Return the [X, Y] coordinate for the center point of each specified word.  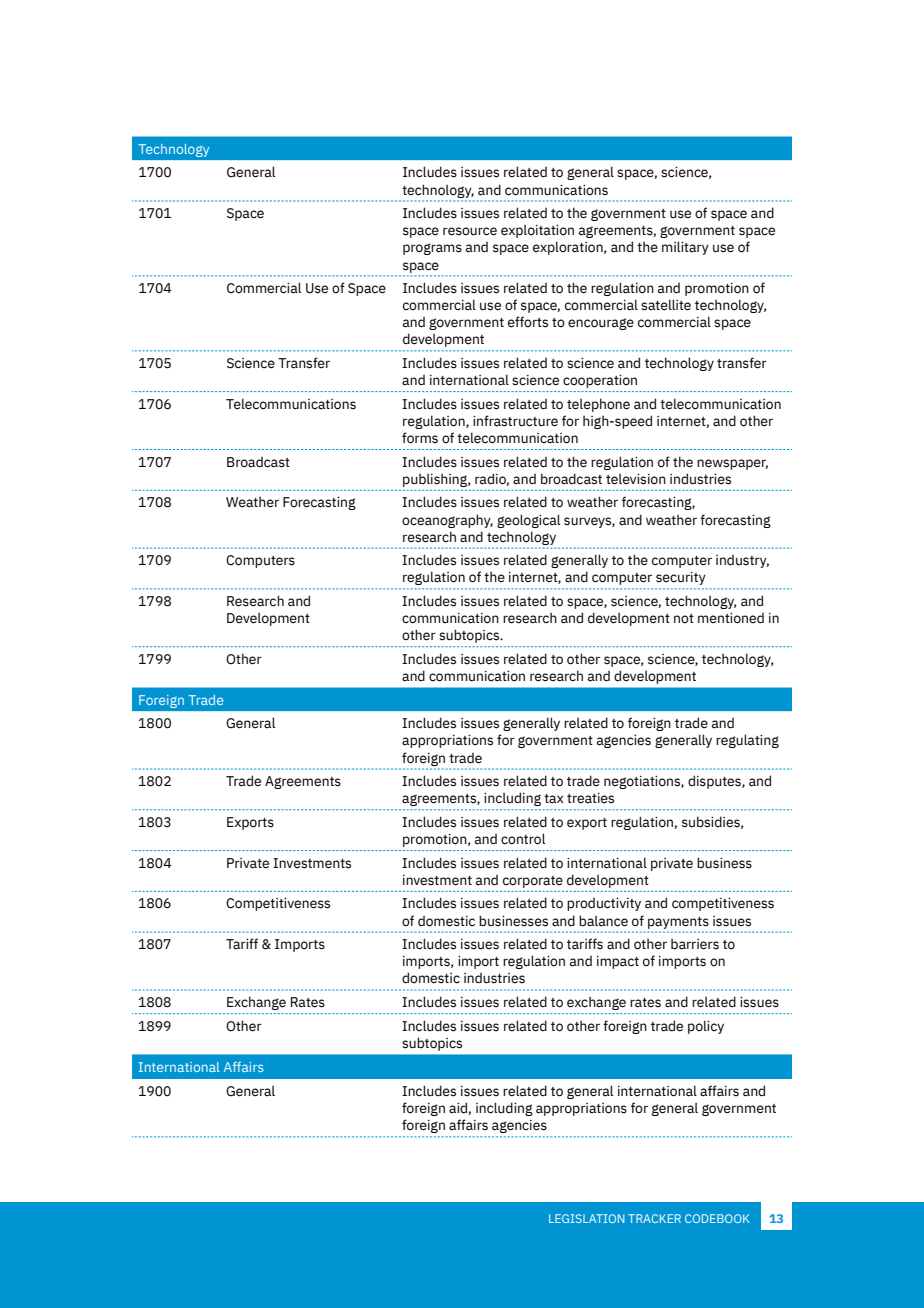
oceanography [447, 521]
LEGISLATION [586, 1218]
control [523, 839]
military [685, 248]
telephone [598, 405]
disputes [715, 782]
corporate [533, 882]
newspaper [732, 464]
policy [706, 1027]
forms [420, 438]
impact [618, 962]
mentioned [731, 618]
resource [470, 231]
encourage [601, 324]
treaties [590, 798]
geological [528, 521]
